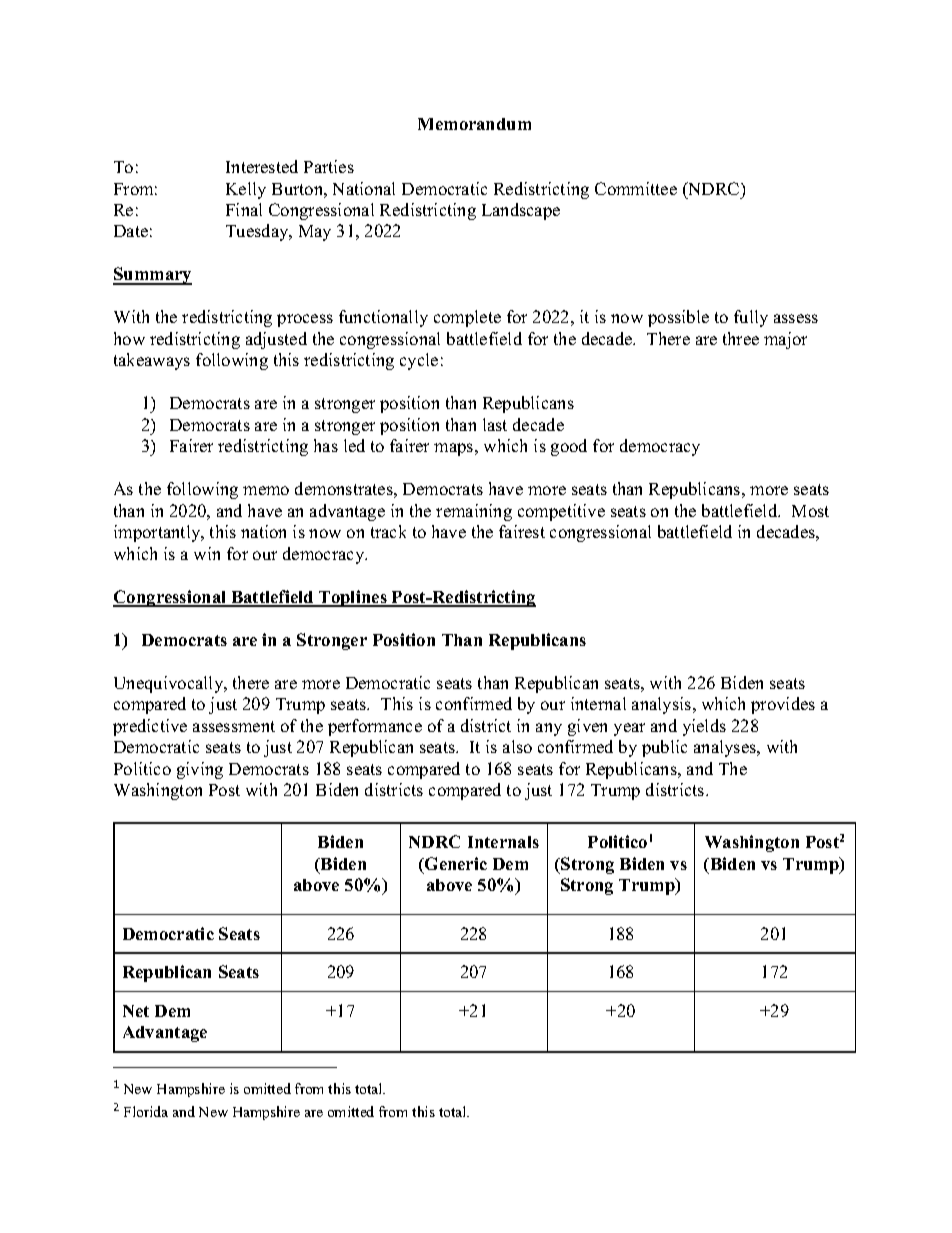 The image size is (952, 1233). Describe the element at coordinates (521, 211) in the image. I see `Landscape` at that location.
